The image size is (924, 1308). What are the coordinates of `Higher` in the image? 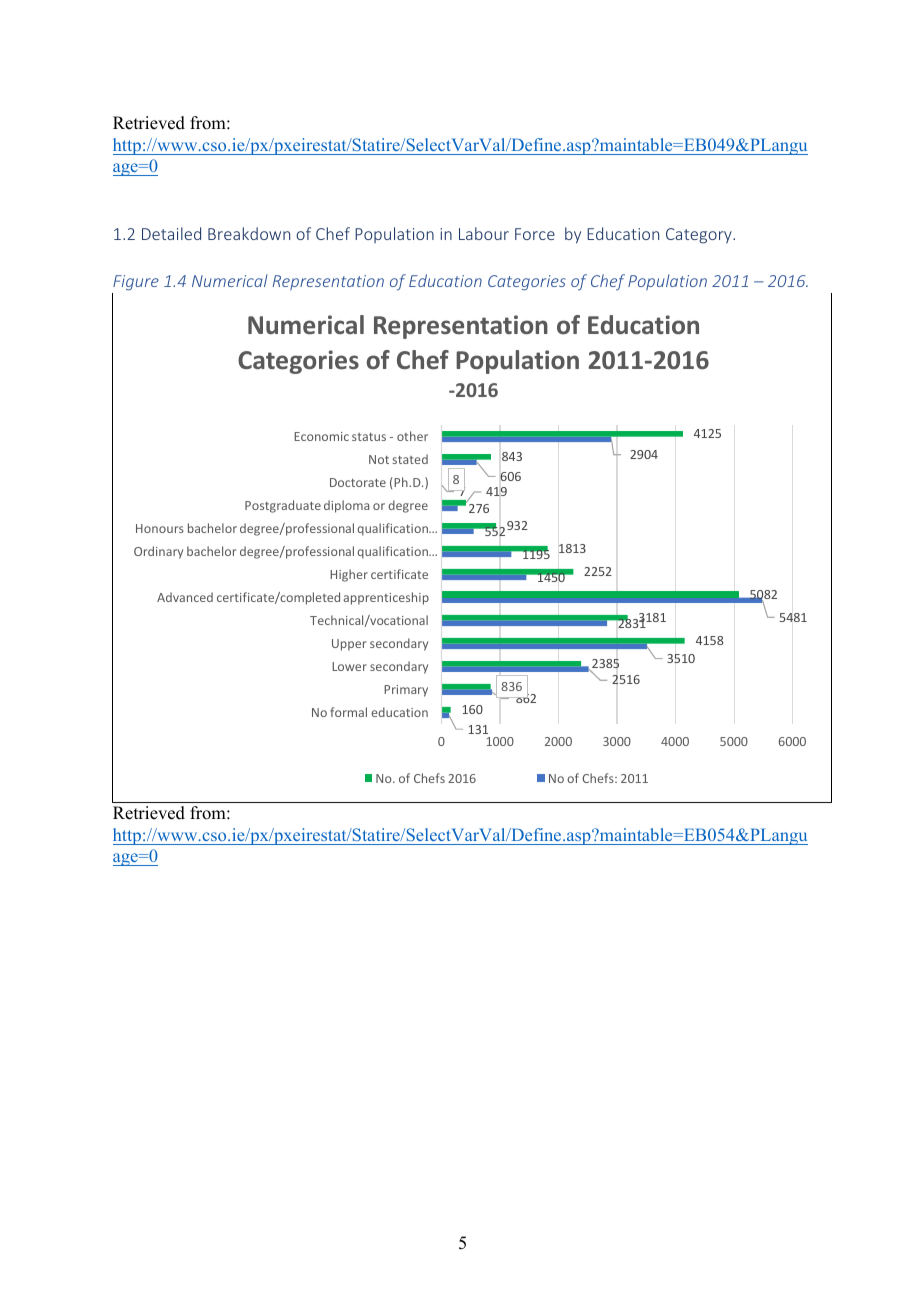 It's located at (349, 575).
